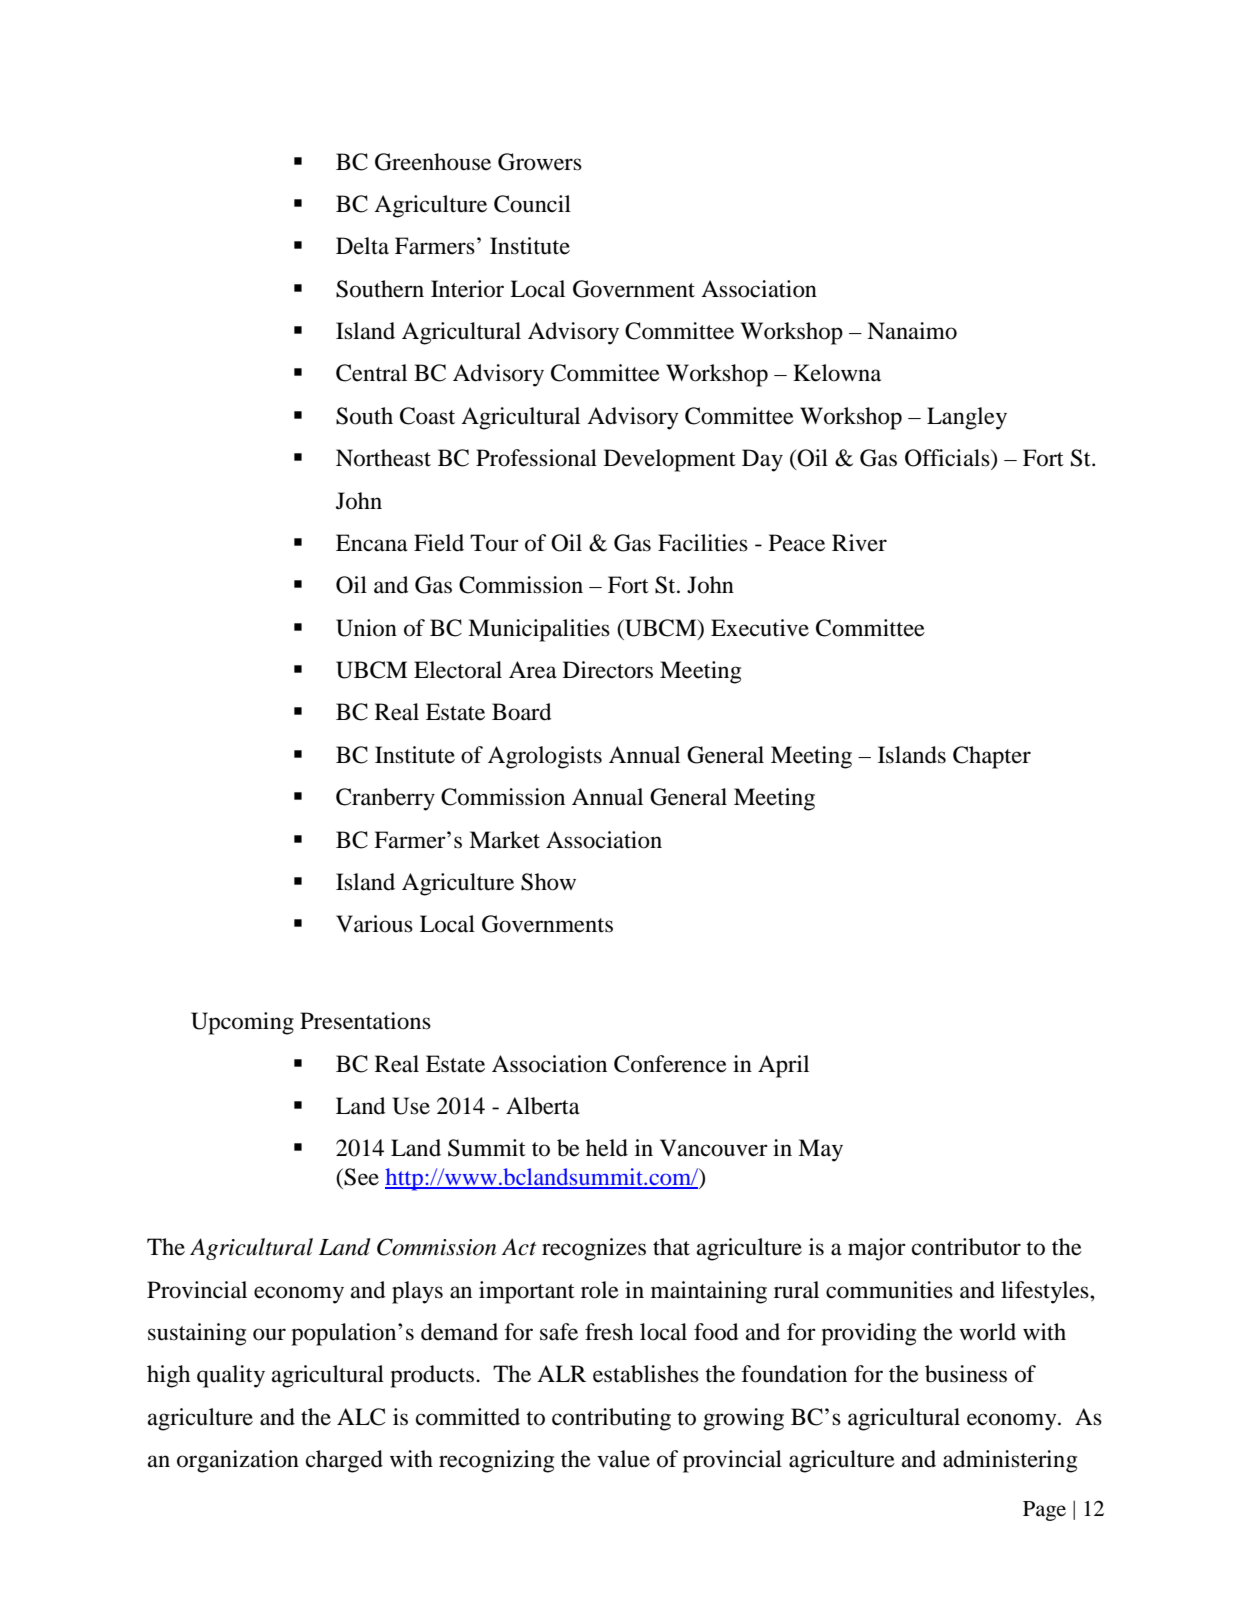 The height and width of the document is (1621, 1252). Describe the element at coordinates (532, 204) in the document. I see `Council` at that location.
